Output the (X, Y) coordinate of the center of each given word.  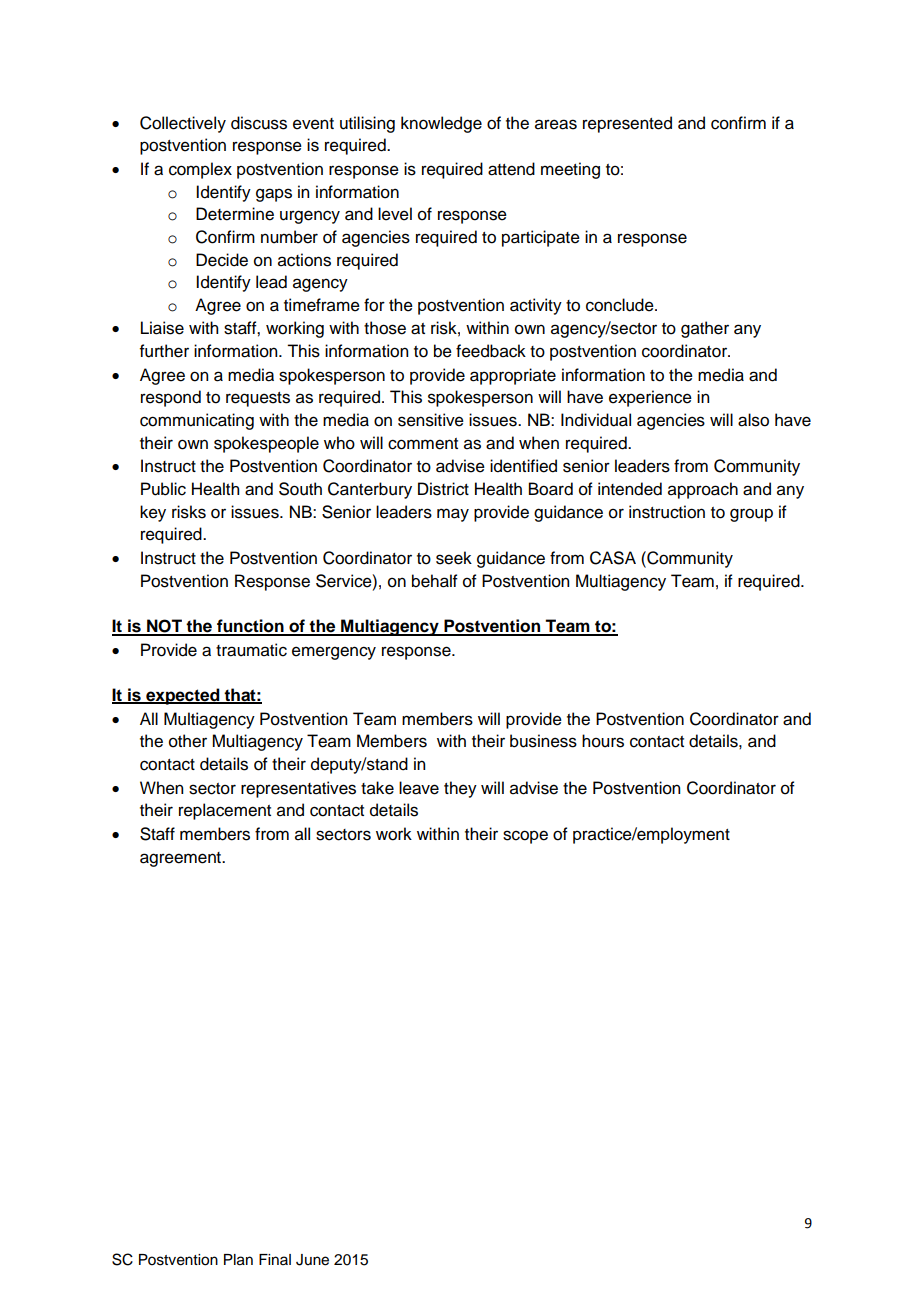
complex (200, 170)
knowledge (441, 124)
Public (163, 489)
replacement (225, 811)
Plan (238, 1260)
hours (603, 741)
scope (525, 837)
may (453, 515)
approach (703, 490)
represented (627, 124)
